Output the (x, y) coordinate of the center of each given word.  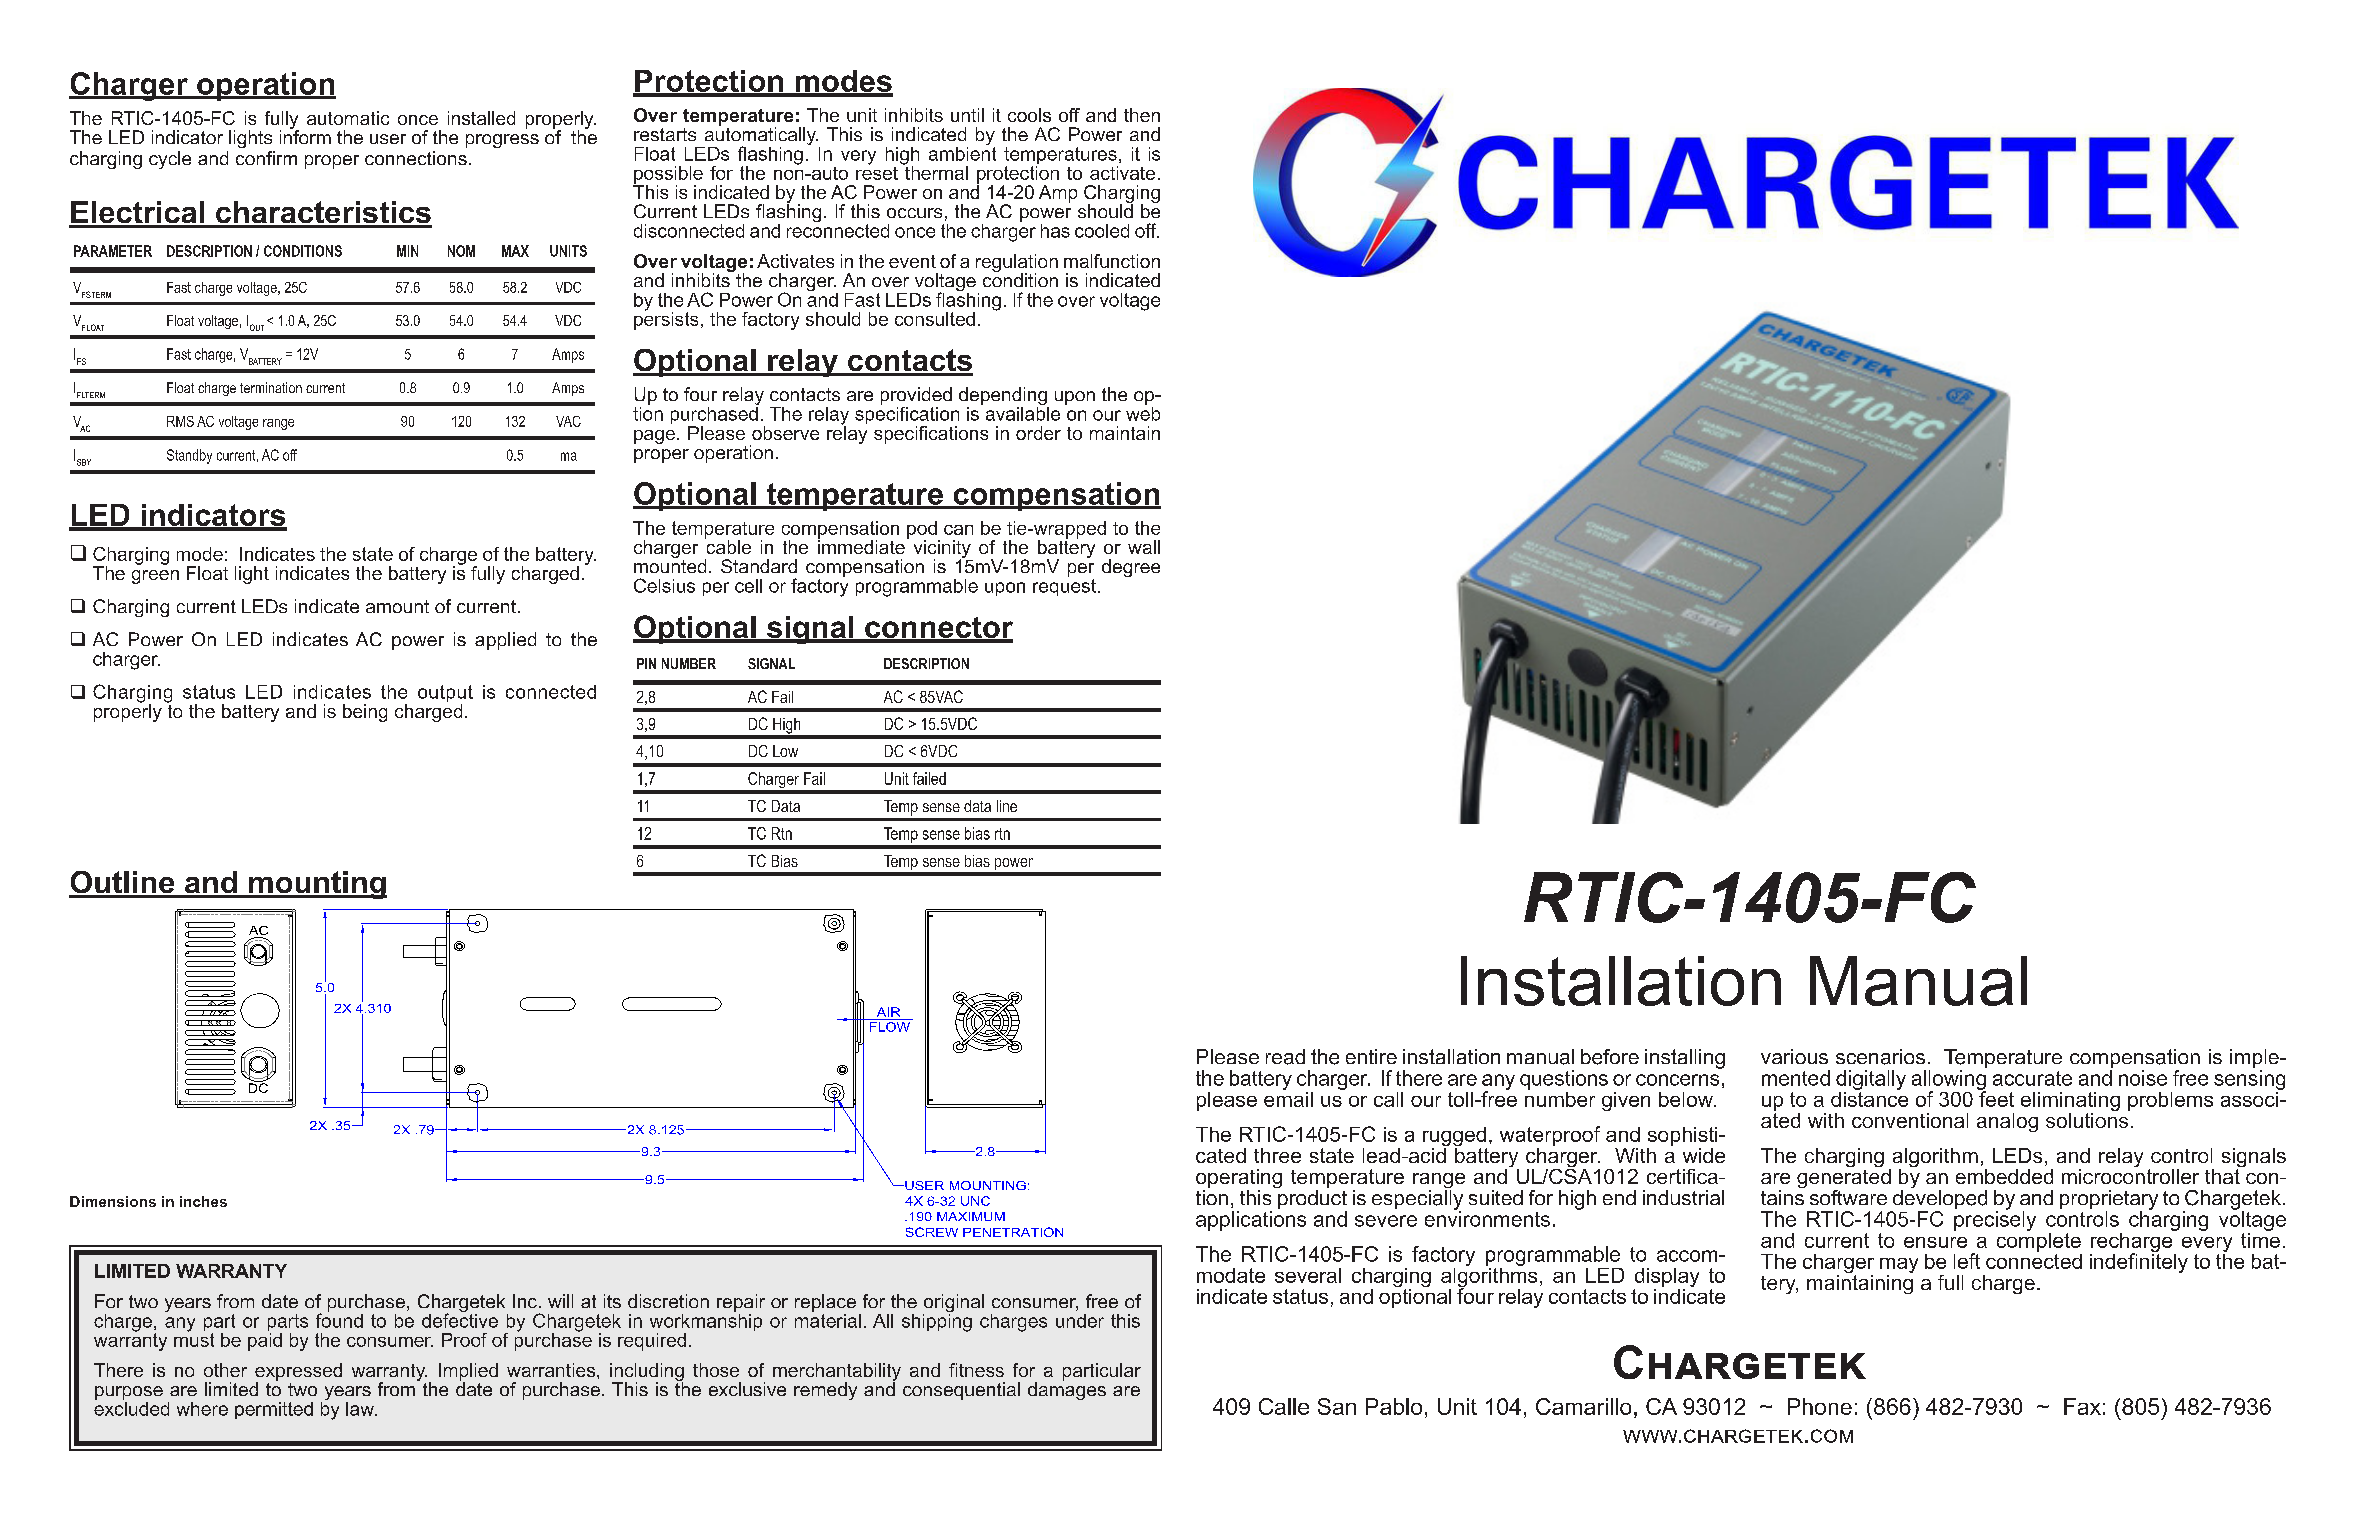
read (1285, 1057)
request (1064, 587)
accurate (2032, 1078)
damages (1067, 1390)
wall (1144, 547)
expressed (298, 1373)
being (365, 713)
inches (203, 1201)
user (388, 139)
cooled (1102, 231)
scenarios (1880, 1057)
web (1143, 412)
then (1142, 115)
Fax (2082, 1406)
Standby (189, 456)
